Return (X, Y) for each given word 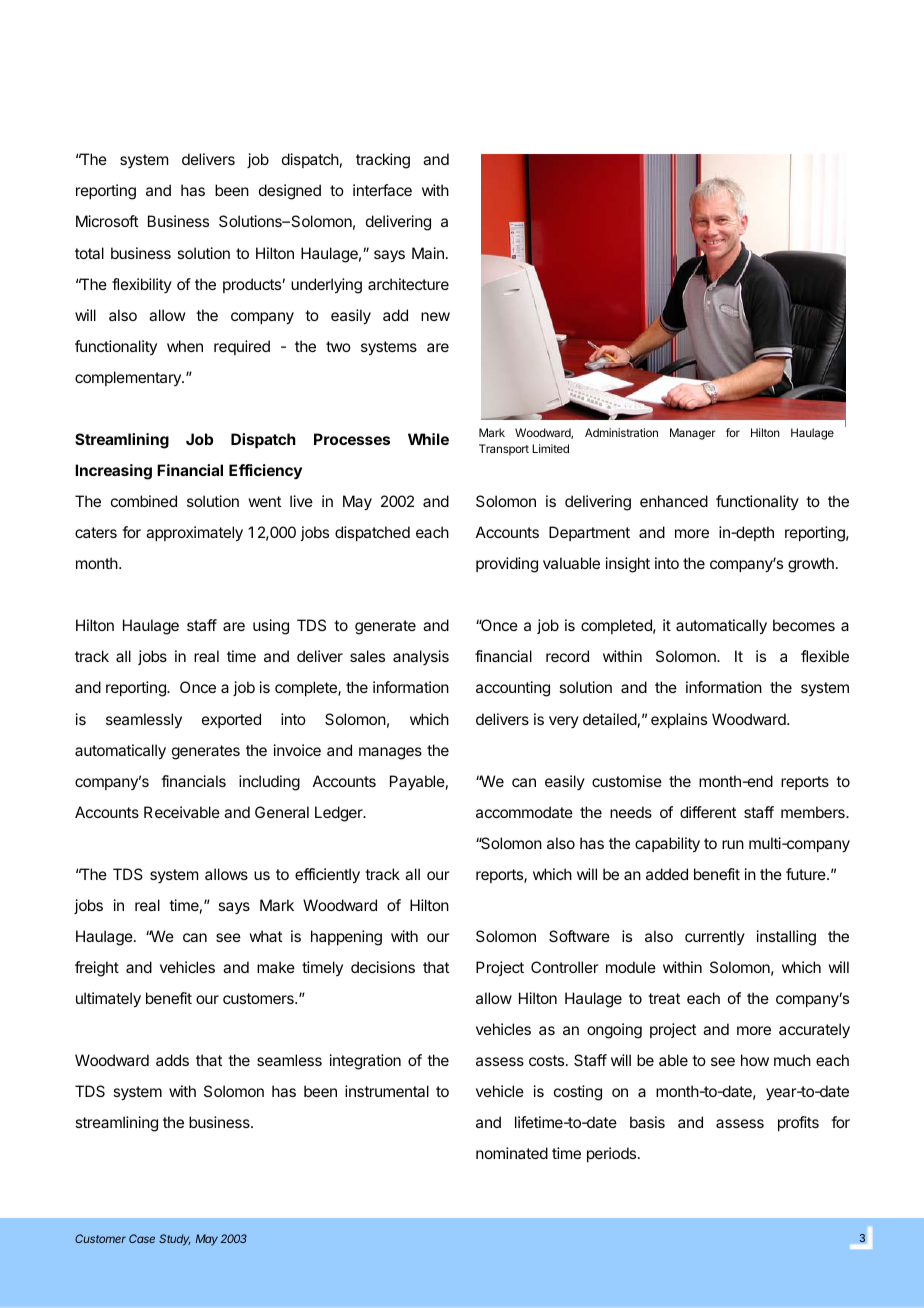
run (733, 844)
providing (507, 565)
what (265, 936)
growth (811, 565)
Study (175, 1240)
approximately (194, 534)
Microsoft (107, 221)
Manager (693, 434)
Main (428, 253)
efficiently (327, 876)
